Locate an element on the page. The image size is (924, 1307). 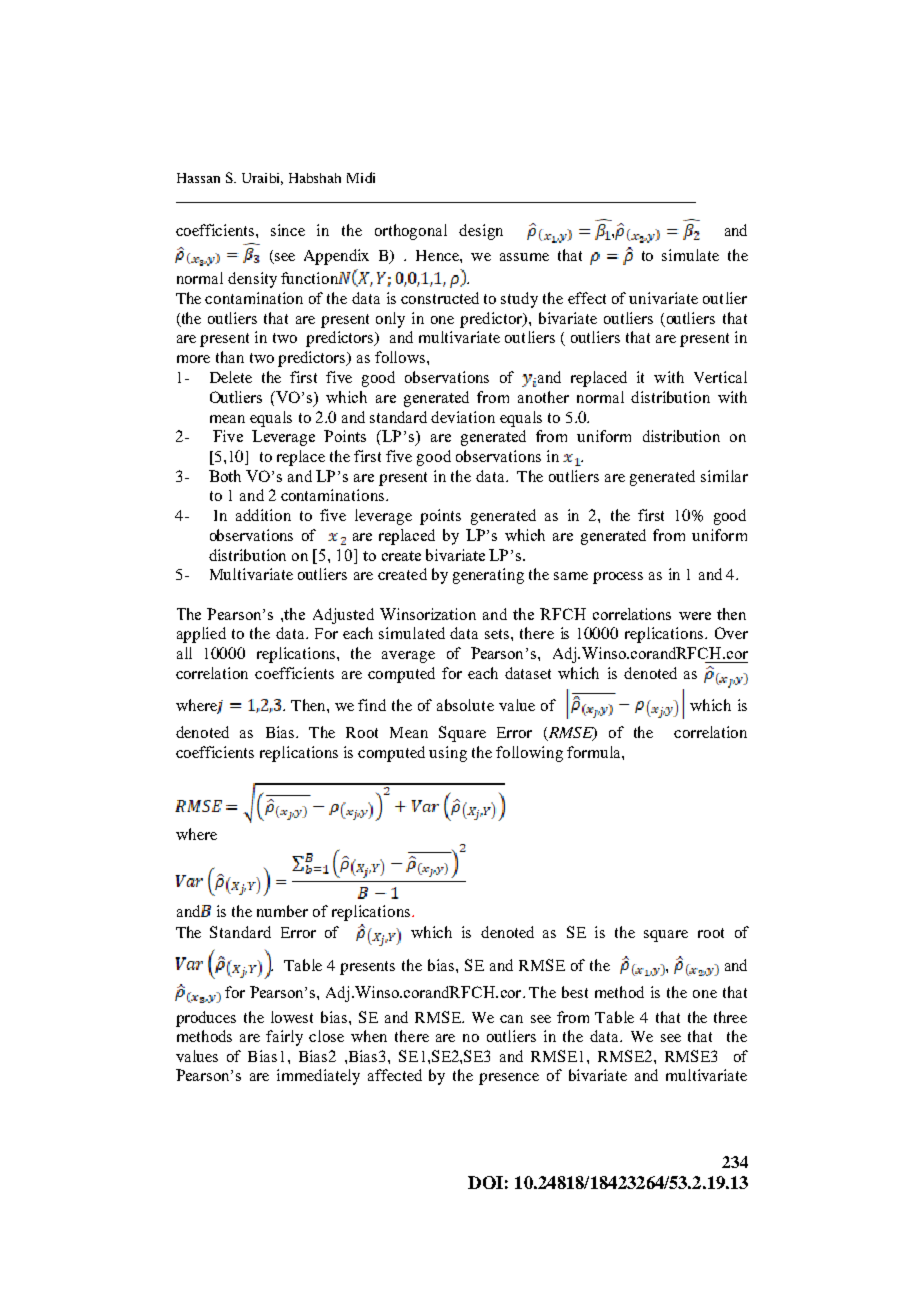
deviation is located at coordinates (463, 417).
